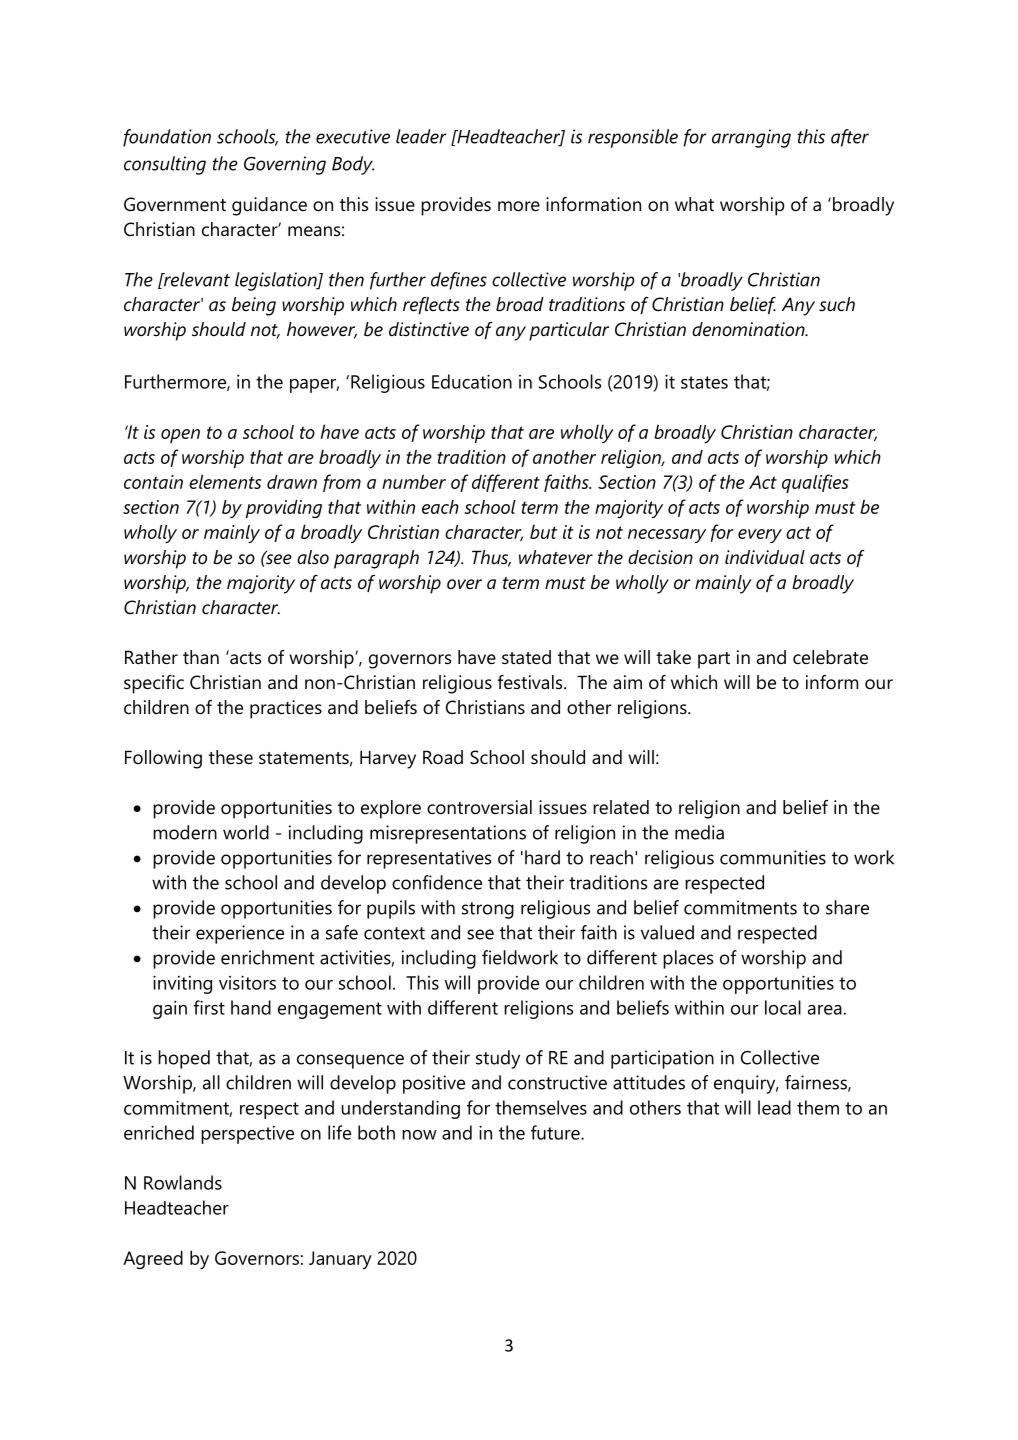  Describe the element at coordinates (498, 1059) in the document. I see `study` at that location.
